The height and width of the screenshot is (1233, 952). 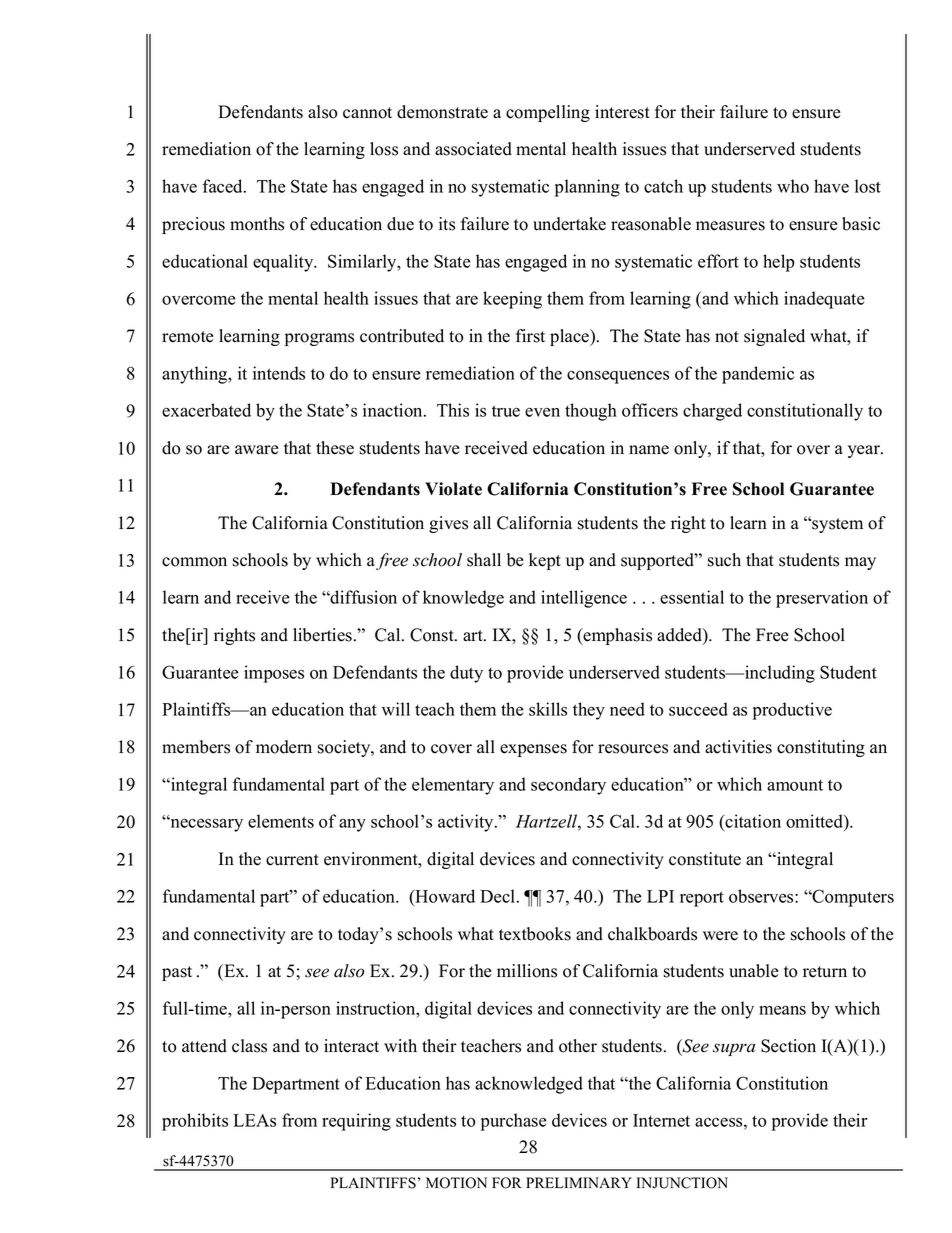 I want to click on year, so click(x=865, y=451).
